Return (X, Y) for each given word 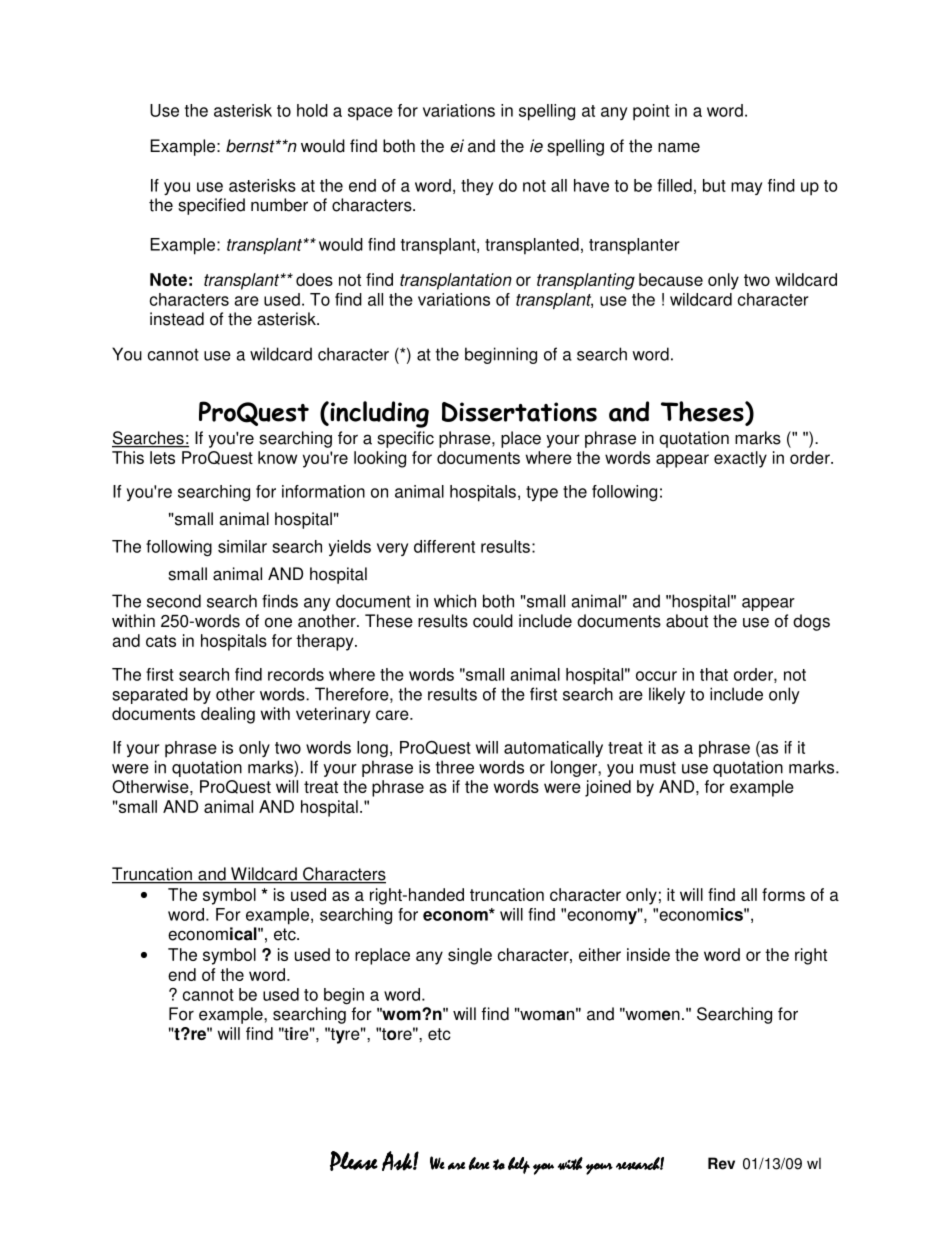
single (470, 956)
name (679, 147)
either (600, 954)
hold (312, 110)
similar (242, 546)
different (444, 546)
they (477, 187)
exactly (740, 459)
